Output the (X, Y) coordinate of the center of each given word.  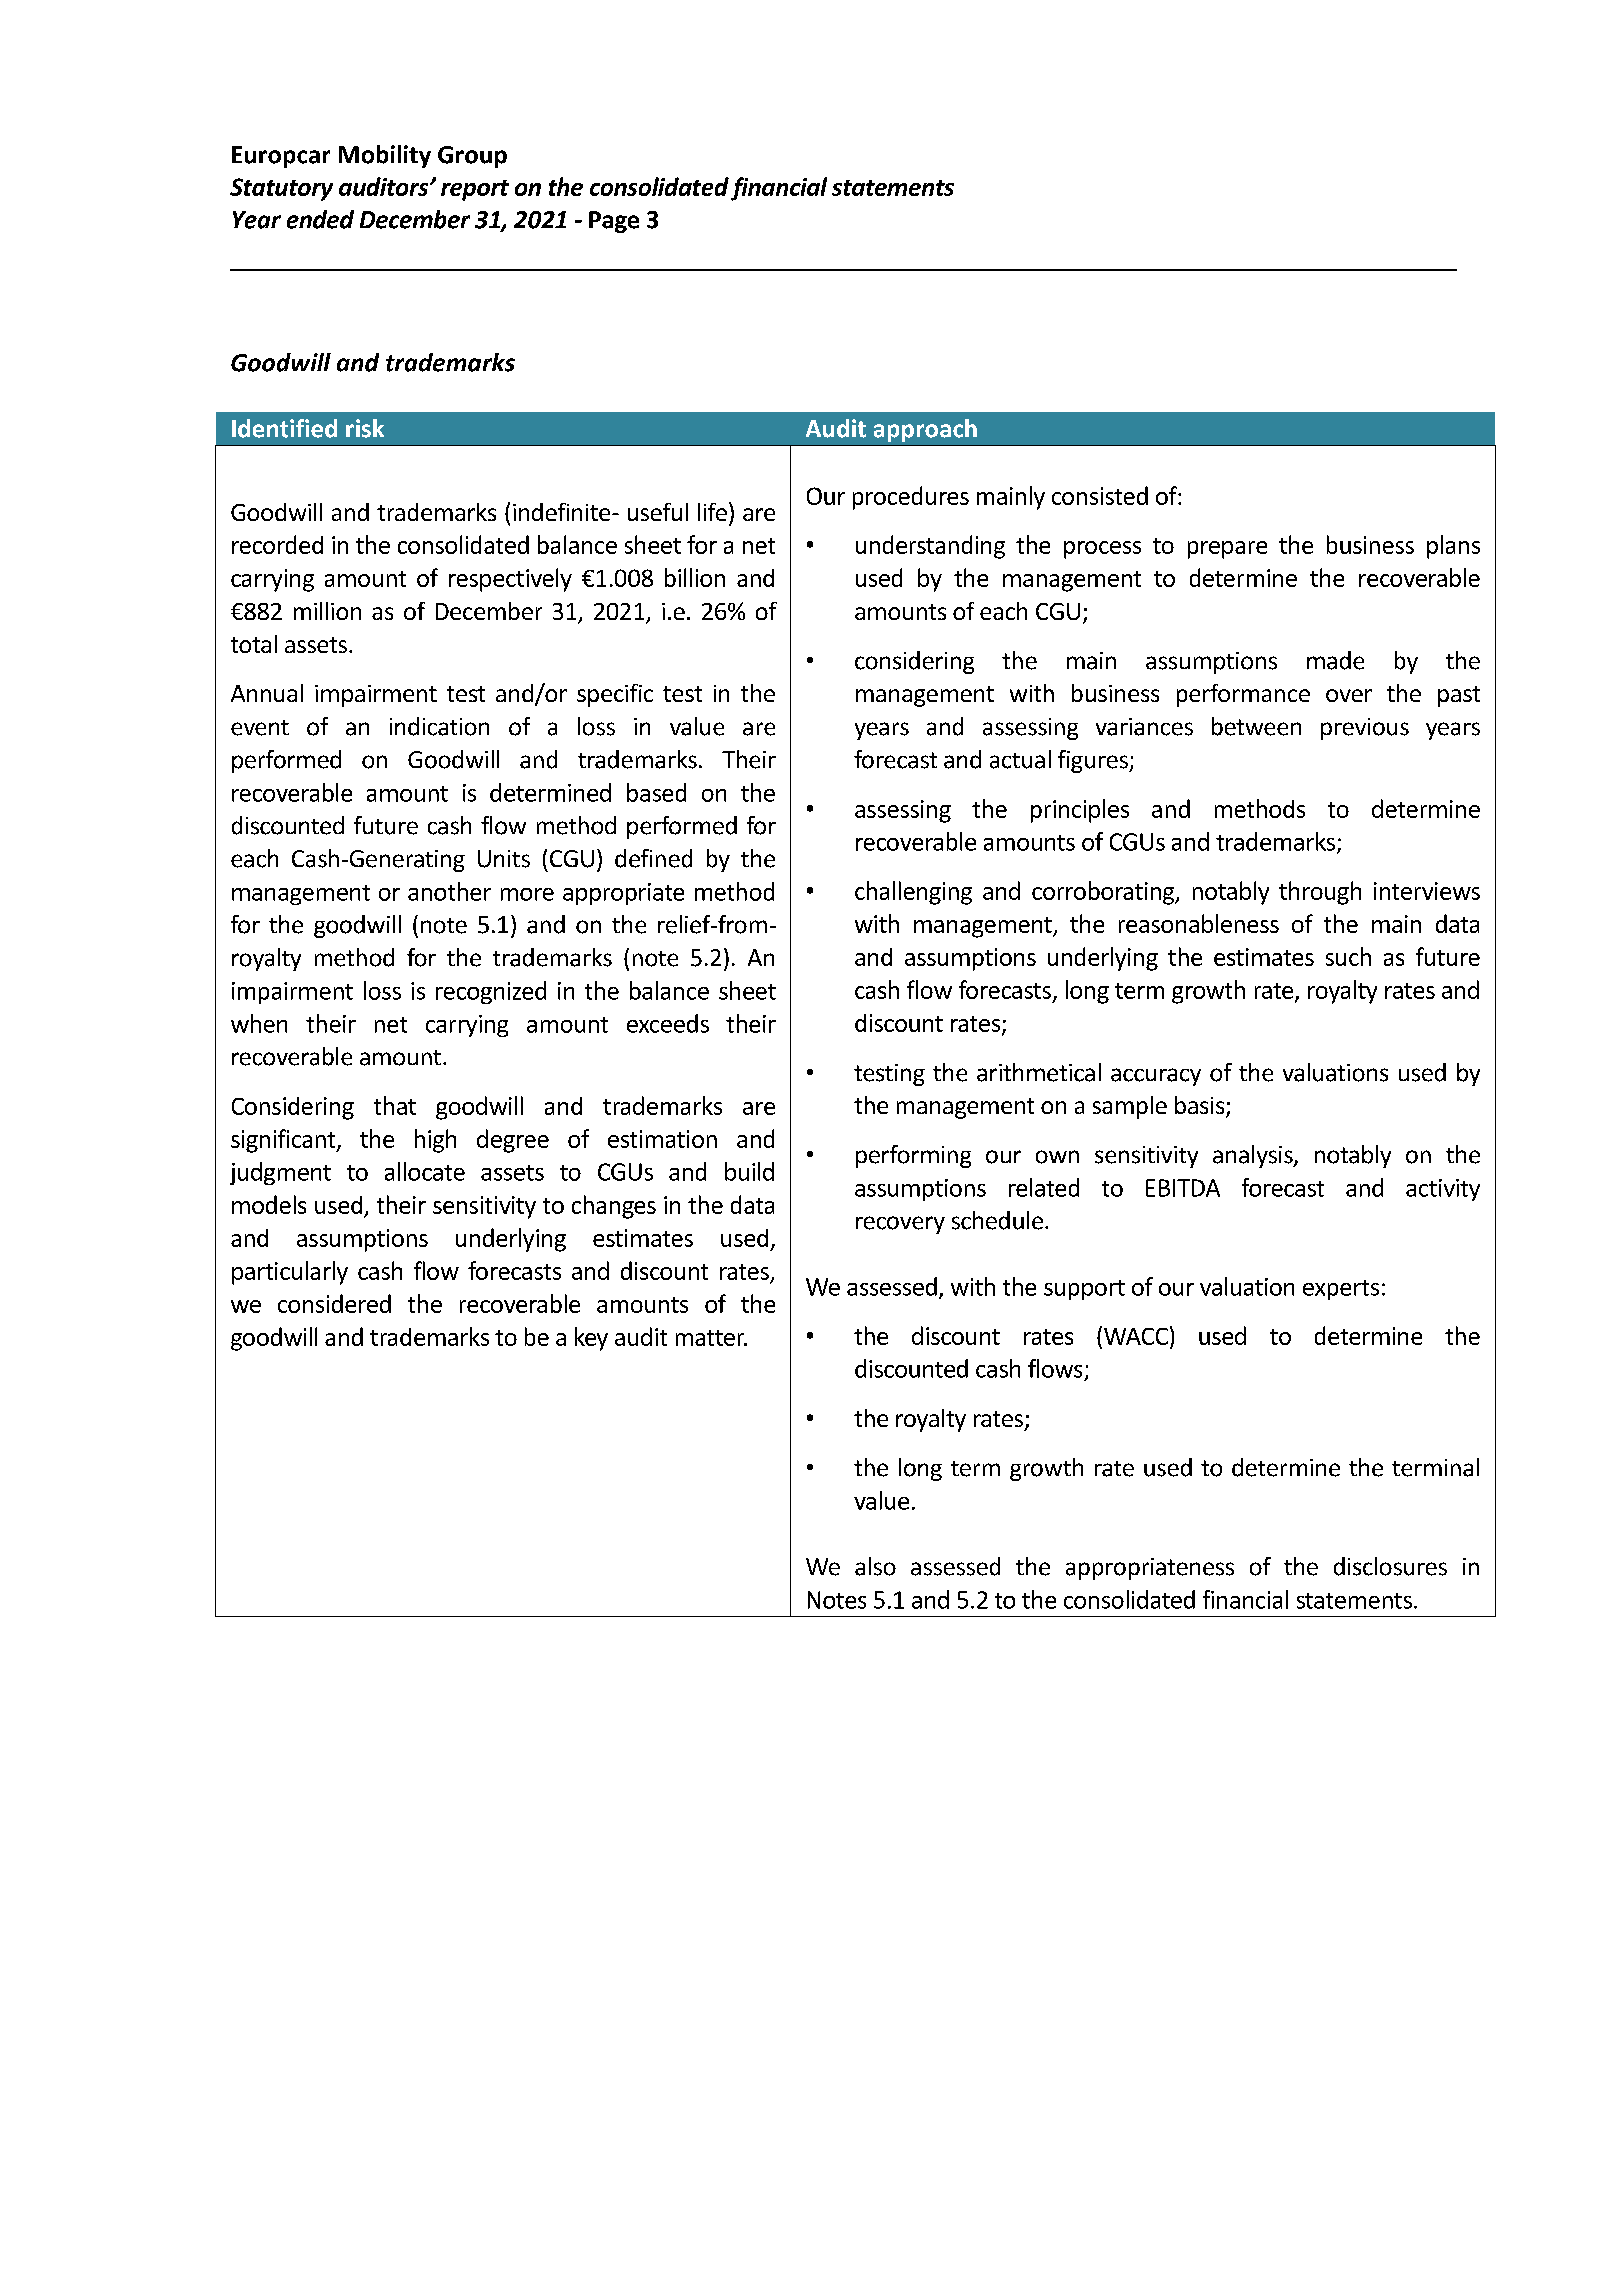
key (591, 1339)
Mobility (385, 156)
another (449, 891)
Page (614, 222)
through (1320, 893)
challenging (913, 893)
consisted (1100, 495)
